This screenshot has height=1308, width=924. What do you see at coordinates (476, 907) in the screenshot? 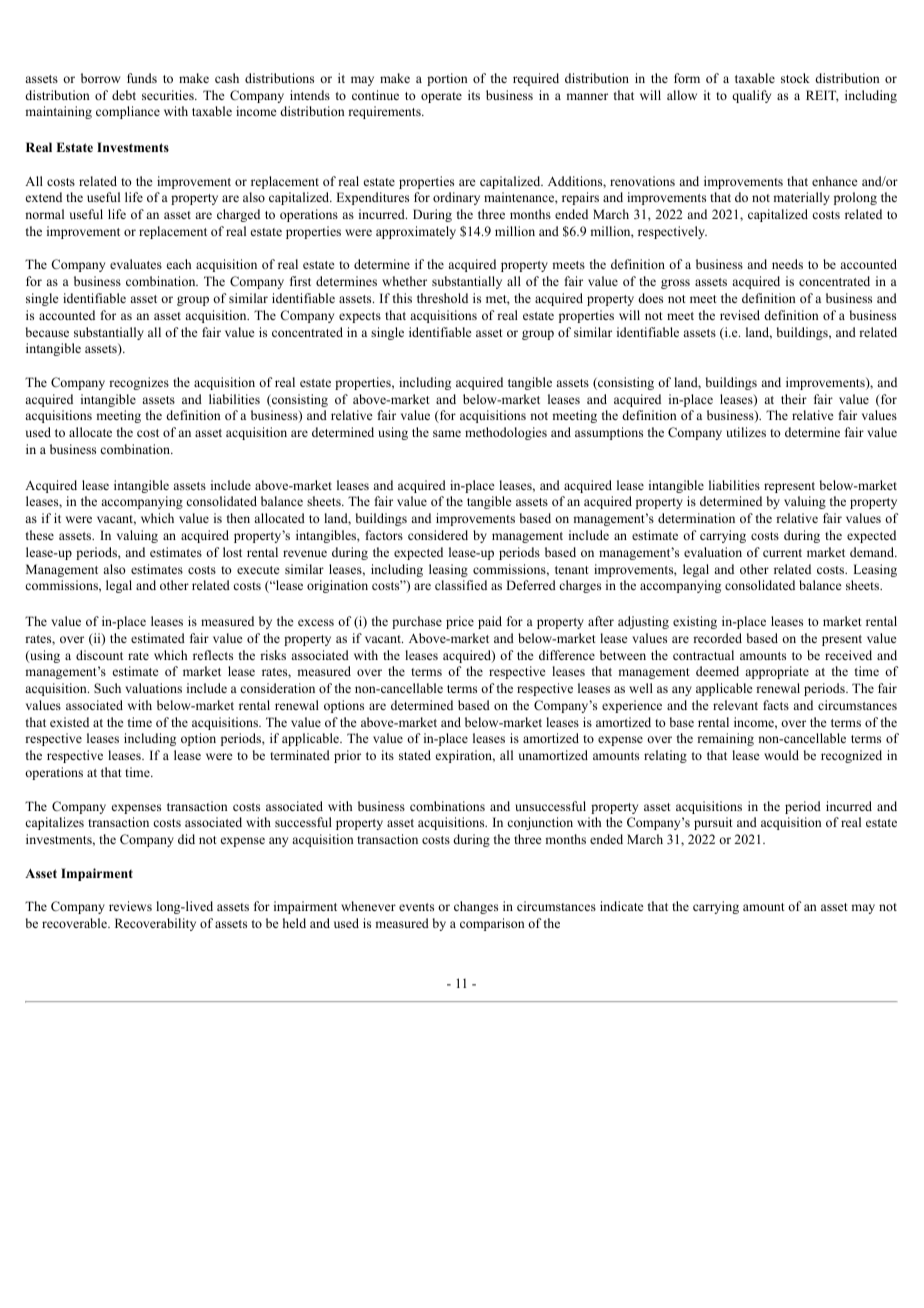
I see `changes` at bounding box center [476, 907].
